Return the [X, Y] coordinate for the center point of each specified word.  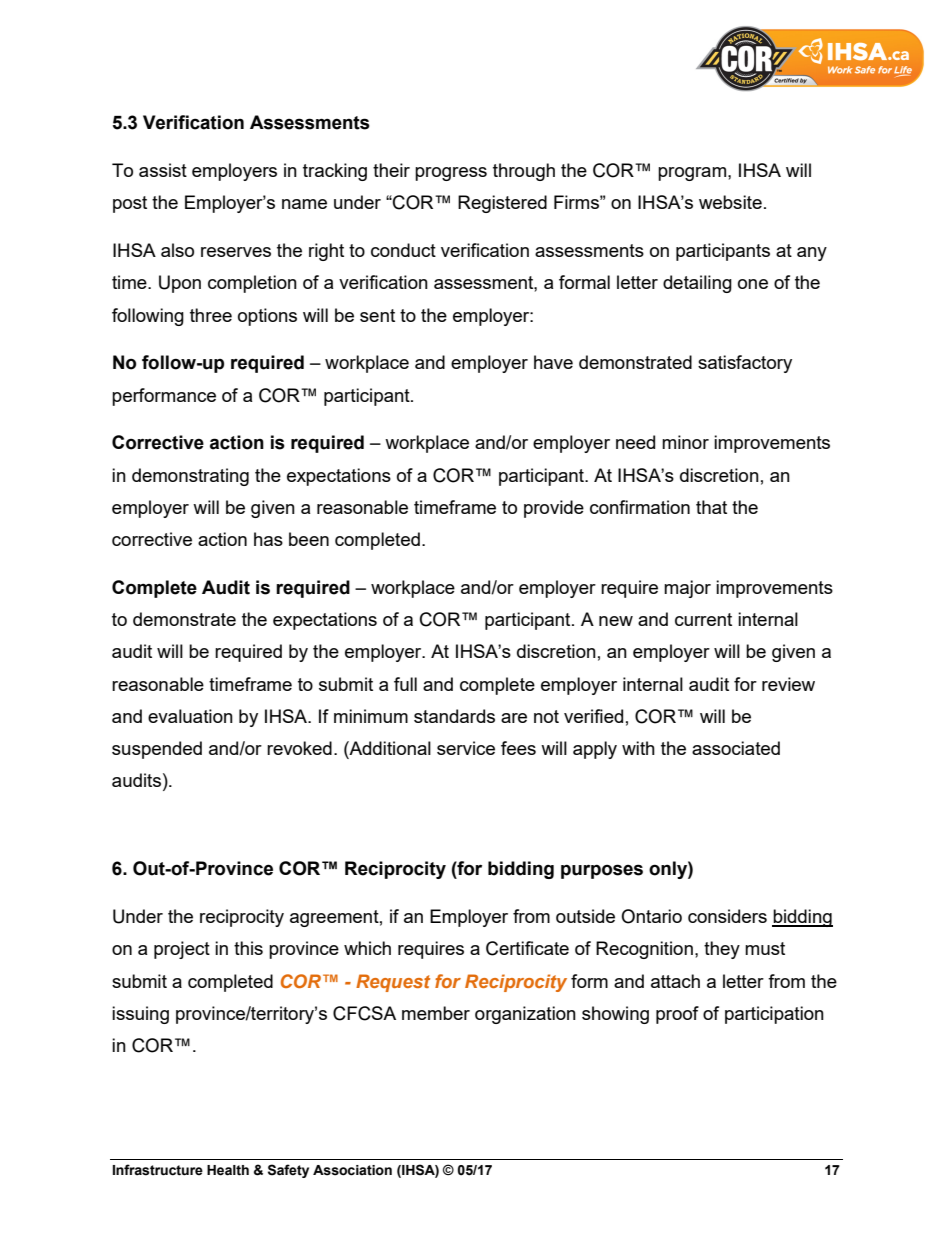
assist [163, 170]
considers [727, 916]
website [730, 202]
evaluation [190, 716]
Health [228, 1170]
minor [685, 442]
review [788, 684]
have [553, 362]
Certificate [527, 948]
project [182, 950]
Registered [502, 204]
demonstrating [190, 477]
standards [454, 716]
